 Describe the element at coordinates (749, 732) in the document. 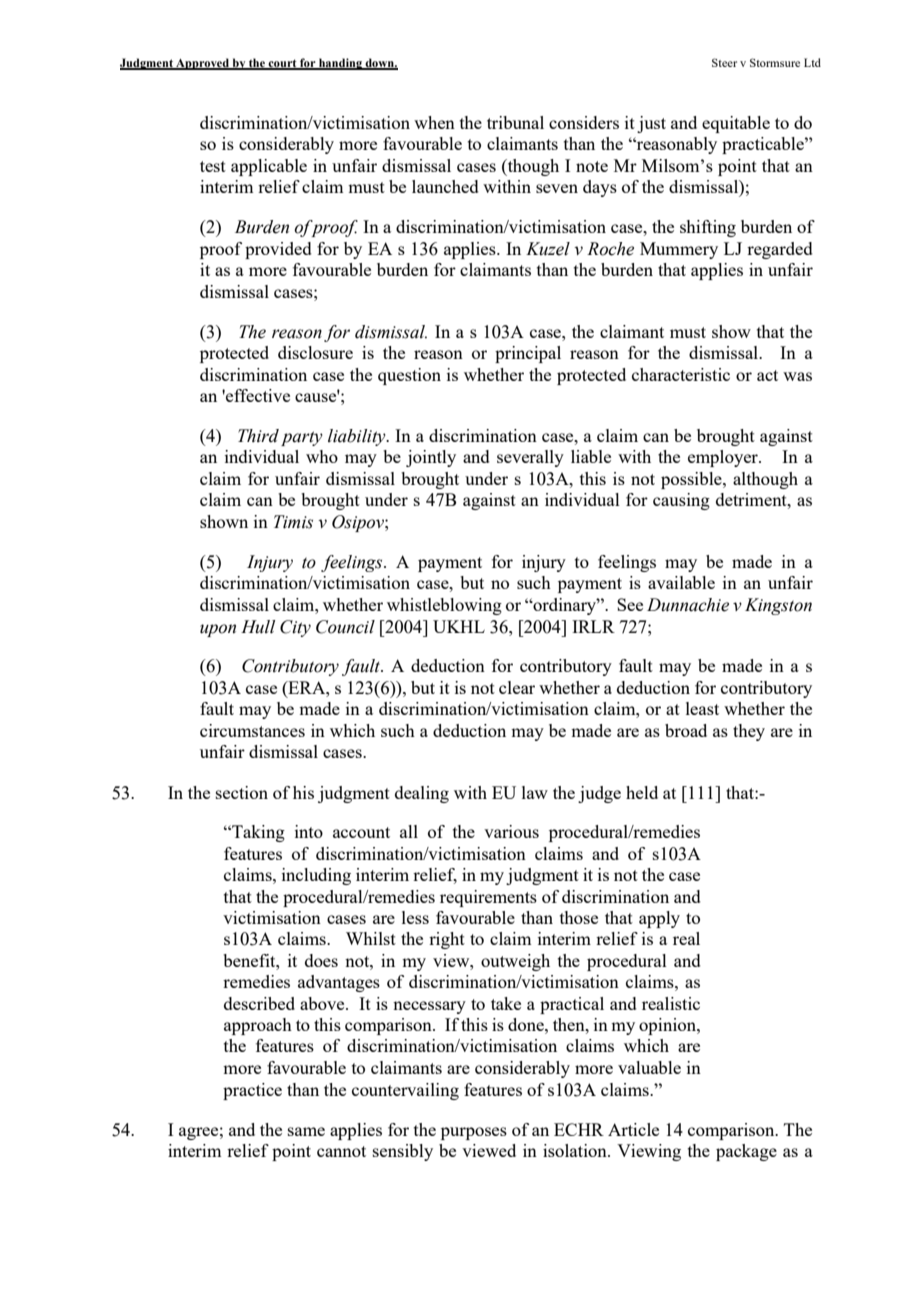

I see `they` at that location.
